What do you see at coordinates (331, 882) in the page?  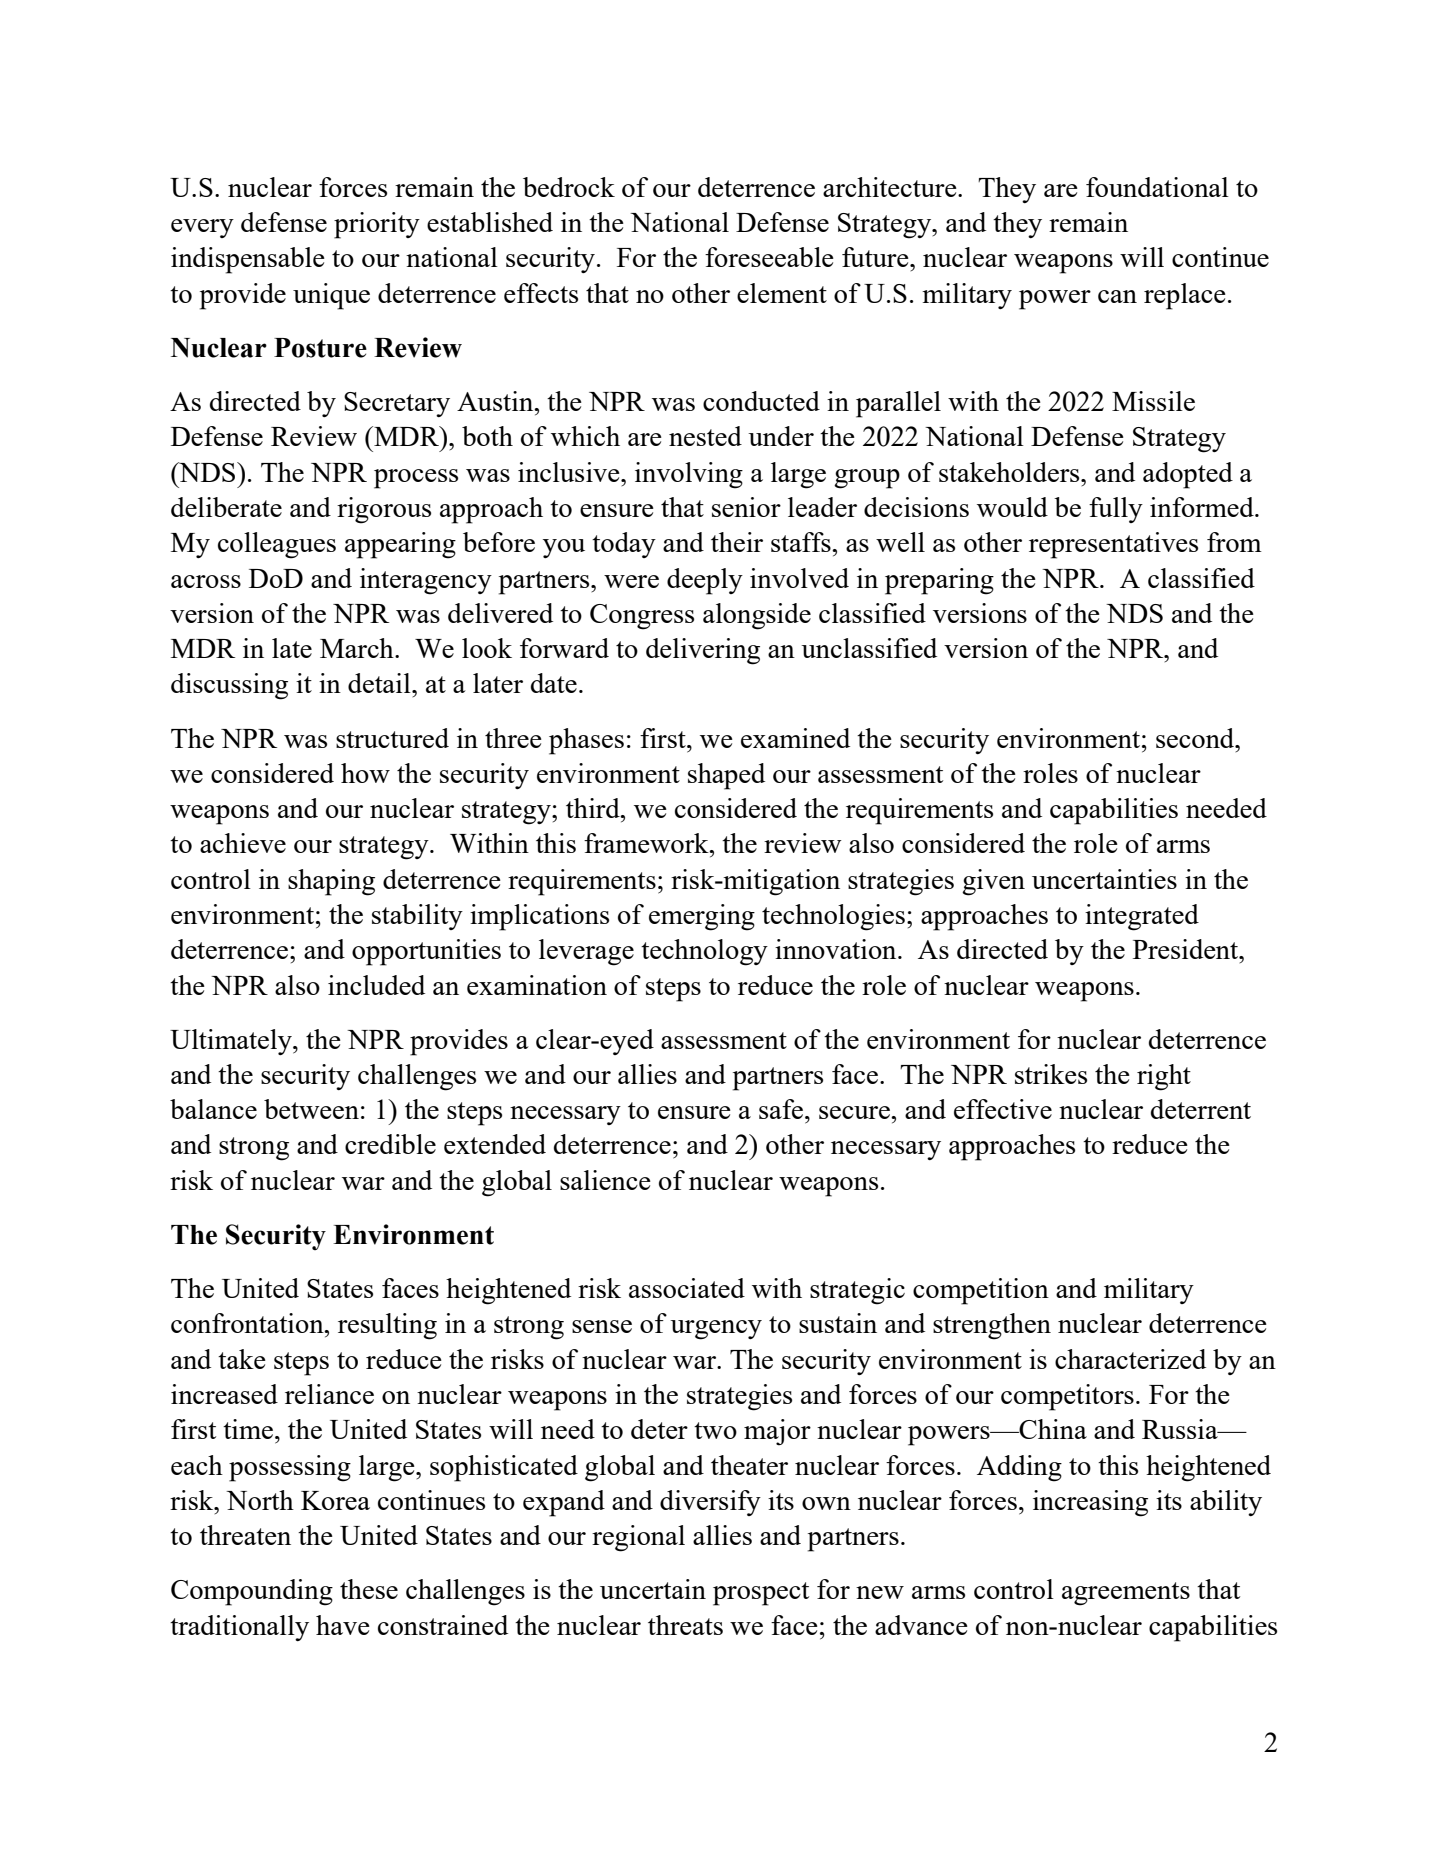 I see `shaping` at bounding box center [331, 882].
